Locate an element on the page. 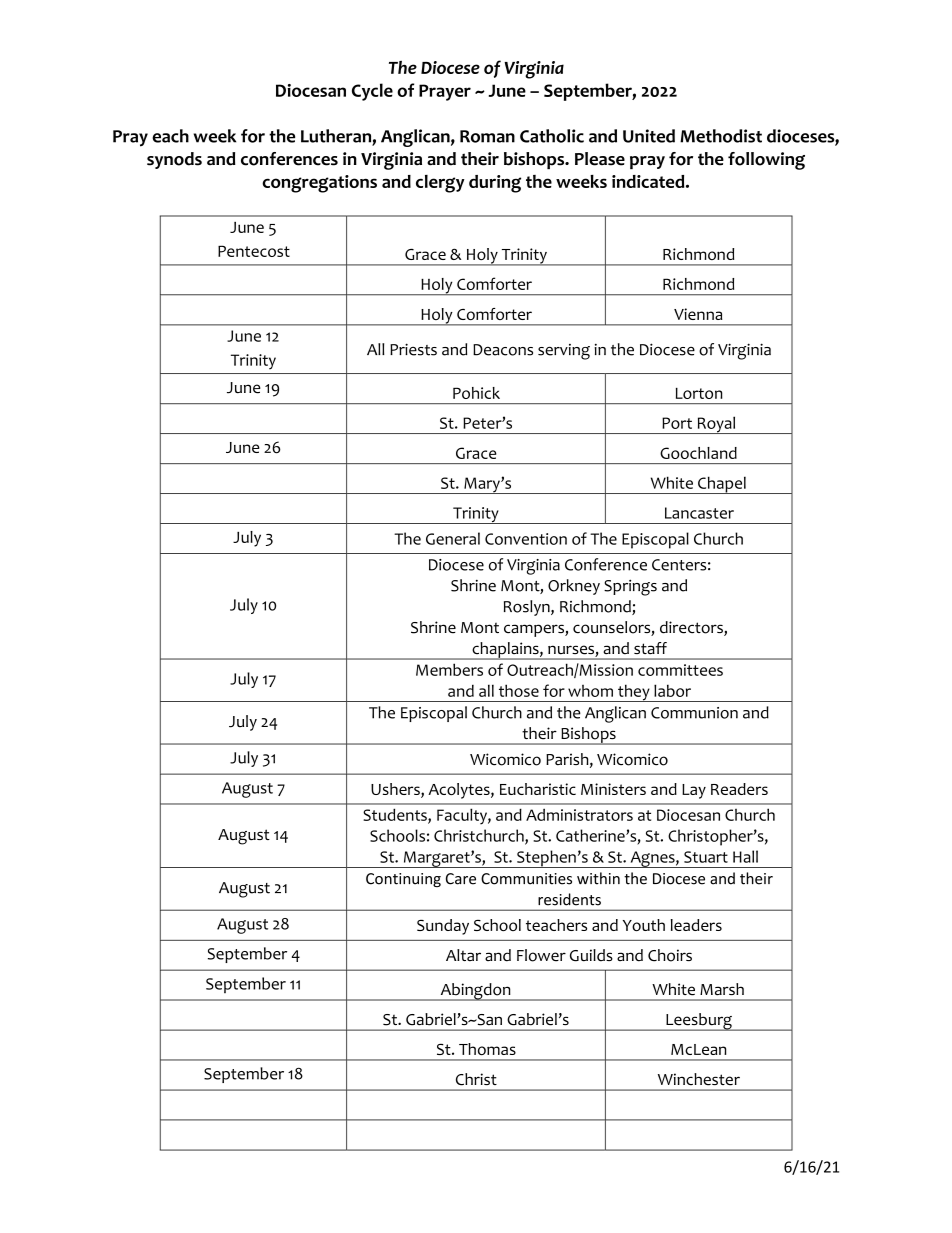 Image resolution: width=952 pixels, height=1233 pixels. Roman is located at coordinates (487, 136).
